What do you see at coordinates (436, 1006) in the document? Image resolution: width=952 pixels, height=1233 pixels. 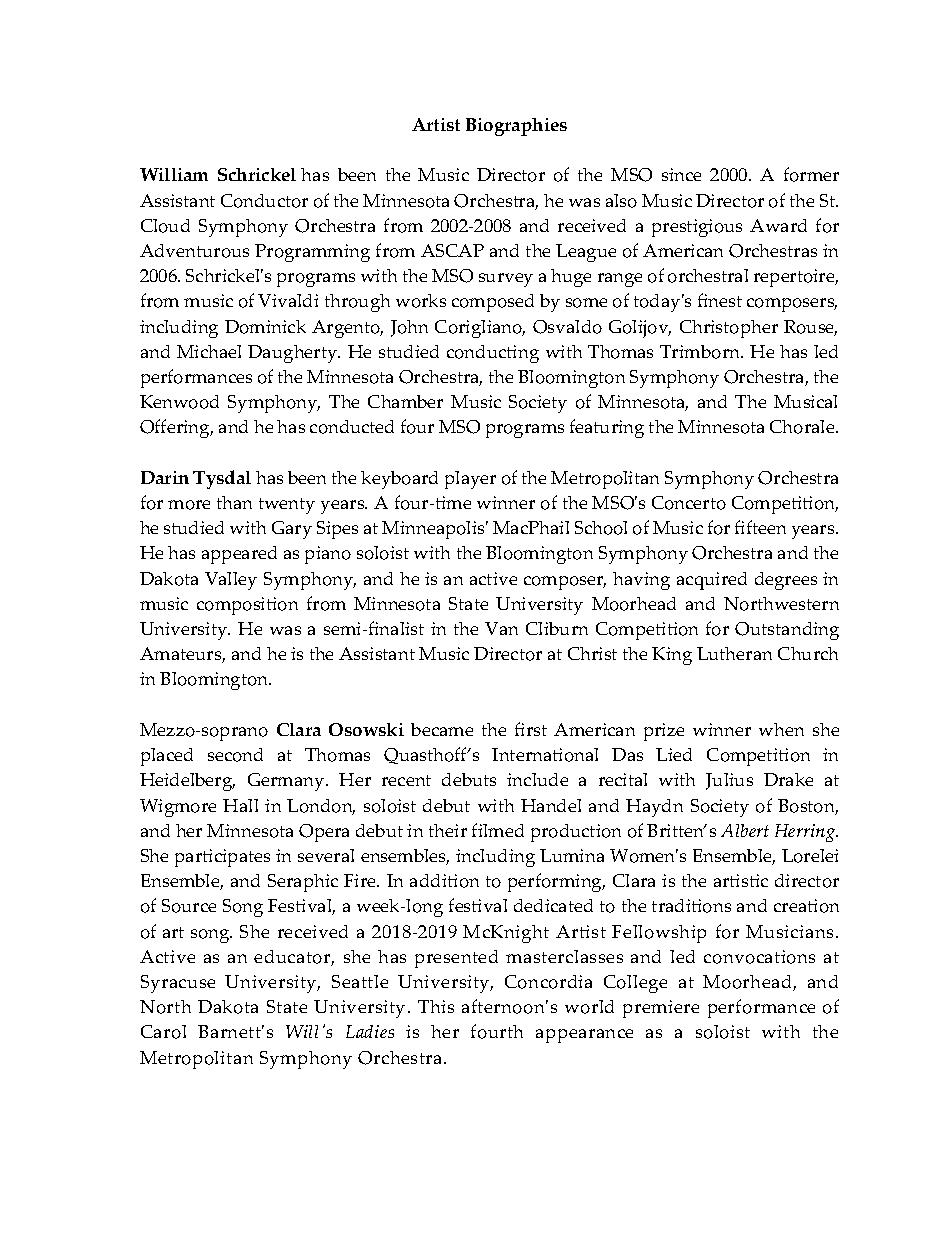 I see `This` at bounding box center [436, 1006].
